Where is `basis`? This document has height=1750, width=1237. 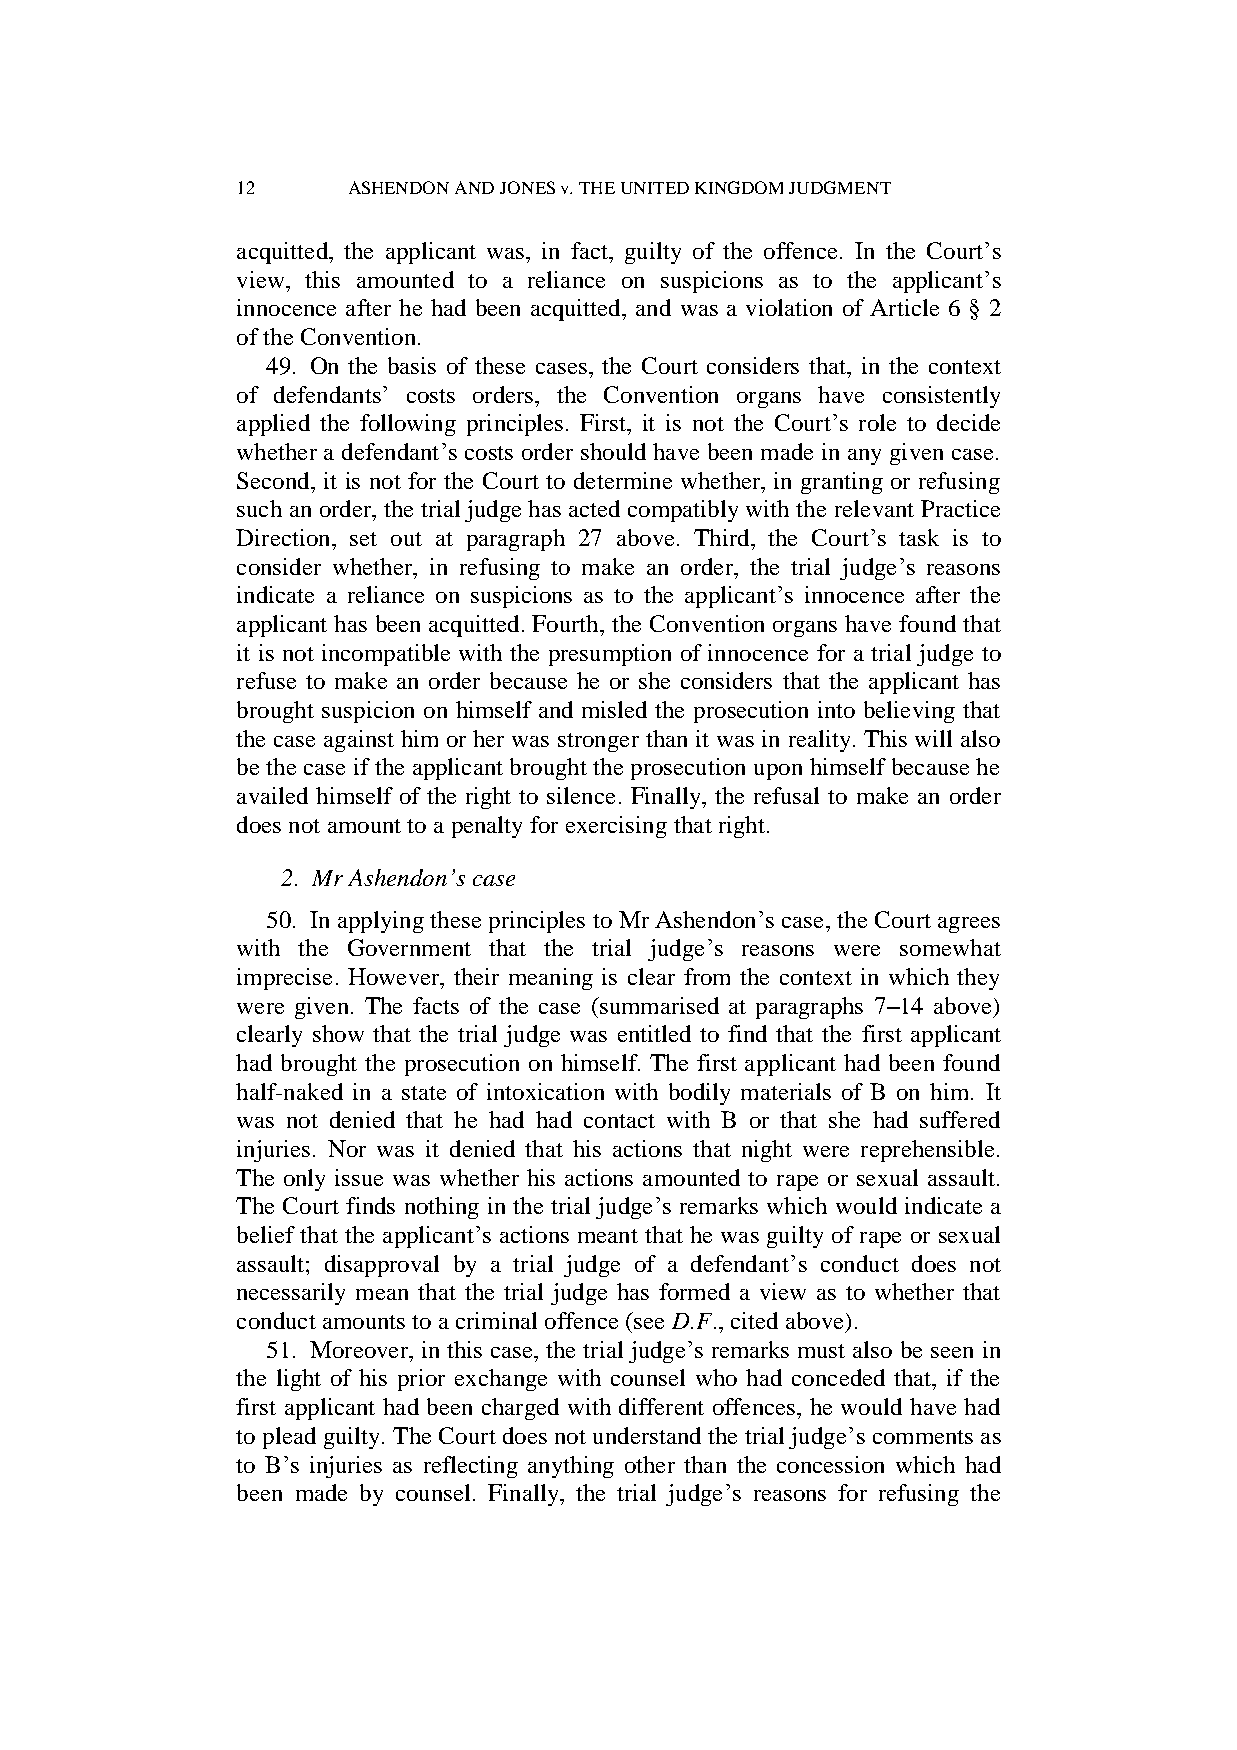 basis is located at coordinates (412, 365).
